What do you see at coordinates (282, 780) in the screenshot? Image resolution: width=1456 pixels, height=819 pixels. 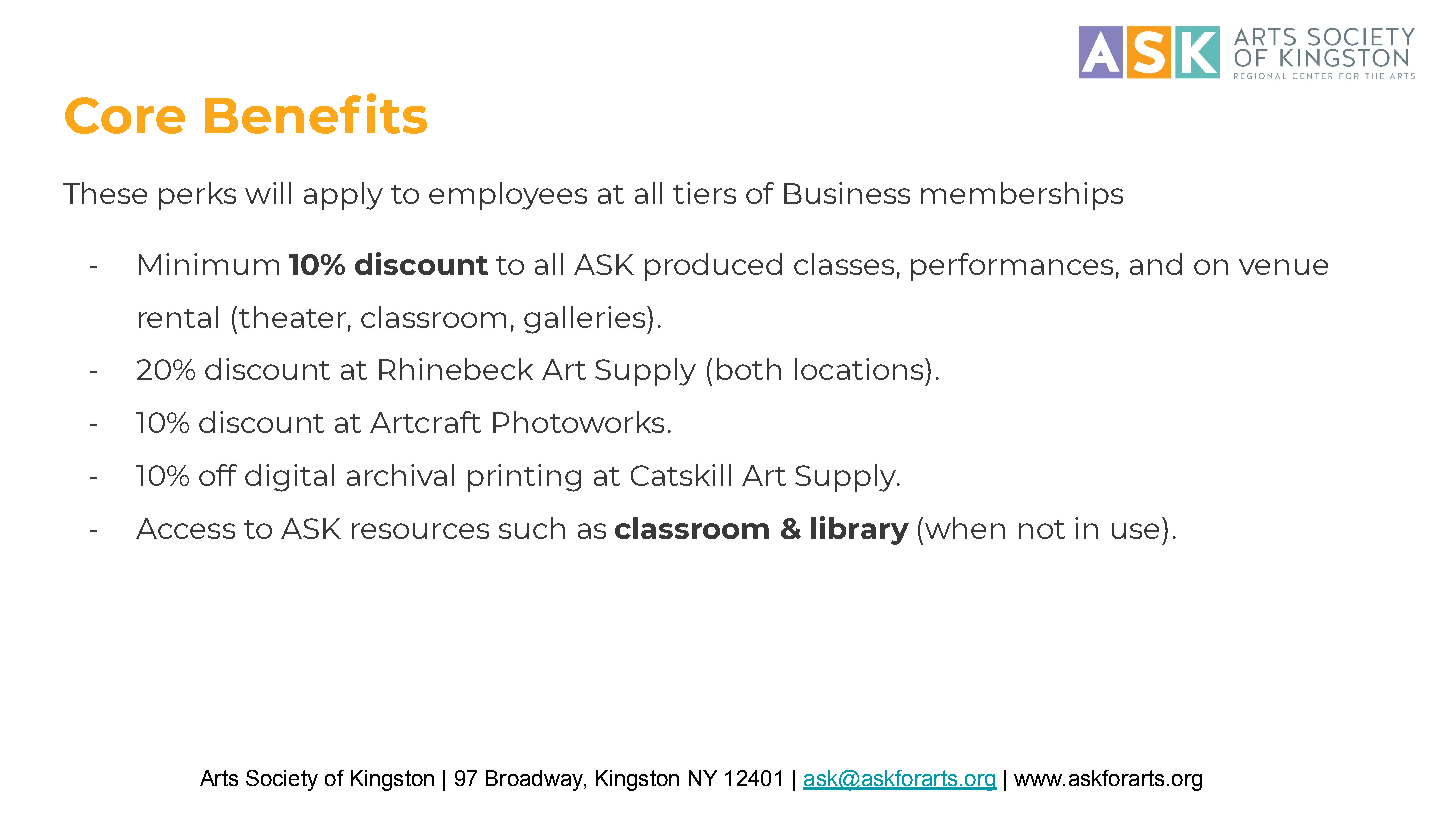 I see `Society` at bounding box center [282, 780].
